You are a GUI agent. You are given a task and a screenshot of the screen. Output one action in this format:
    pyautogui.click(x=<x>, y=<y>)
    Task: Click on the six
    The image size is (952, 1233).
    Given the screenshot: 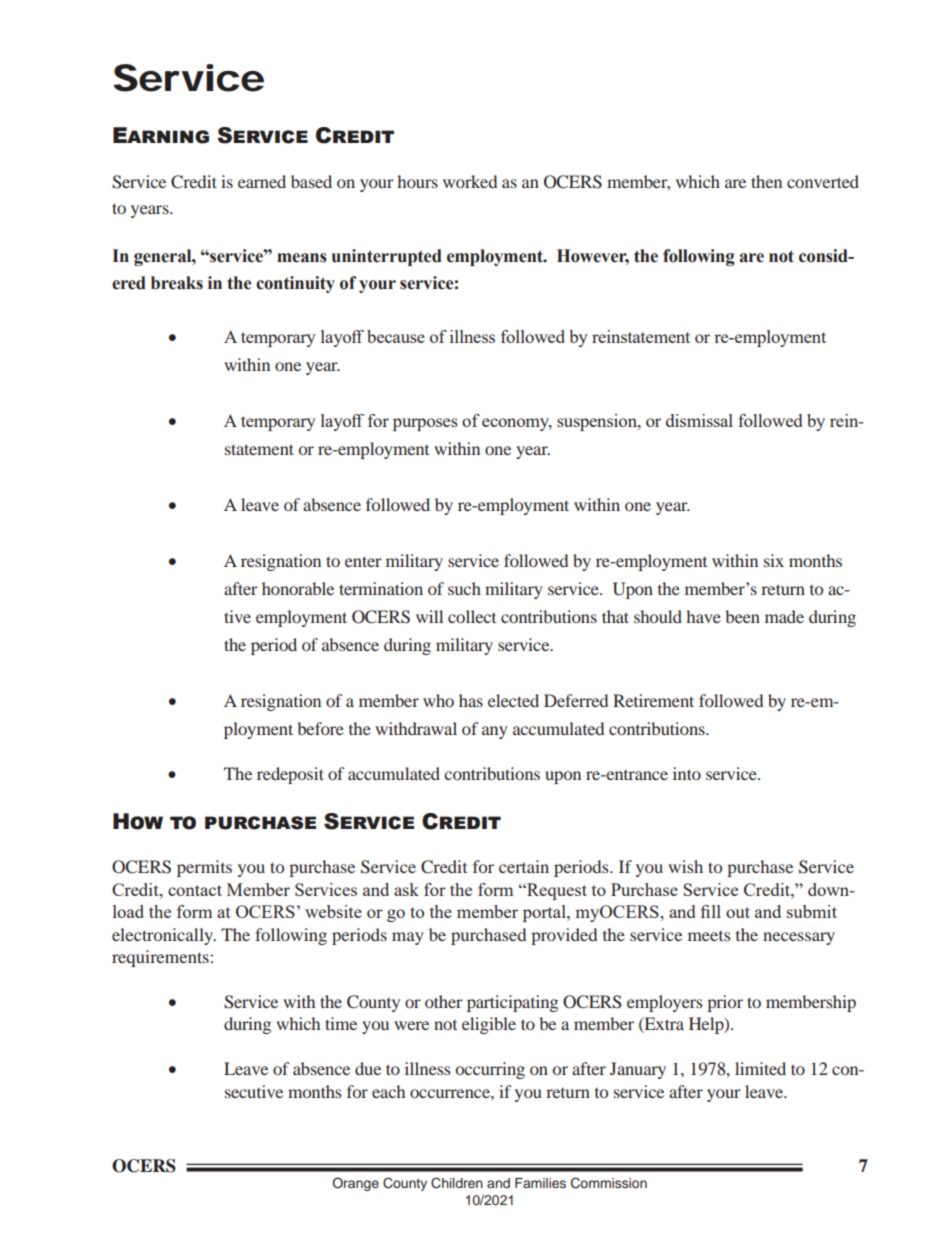 What is the action you would take?
    pyautogui.click(x=774, y=560)
